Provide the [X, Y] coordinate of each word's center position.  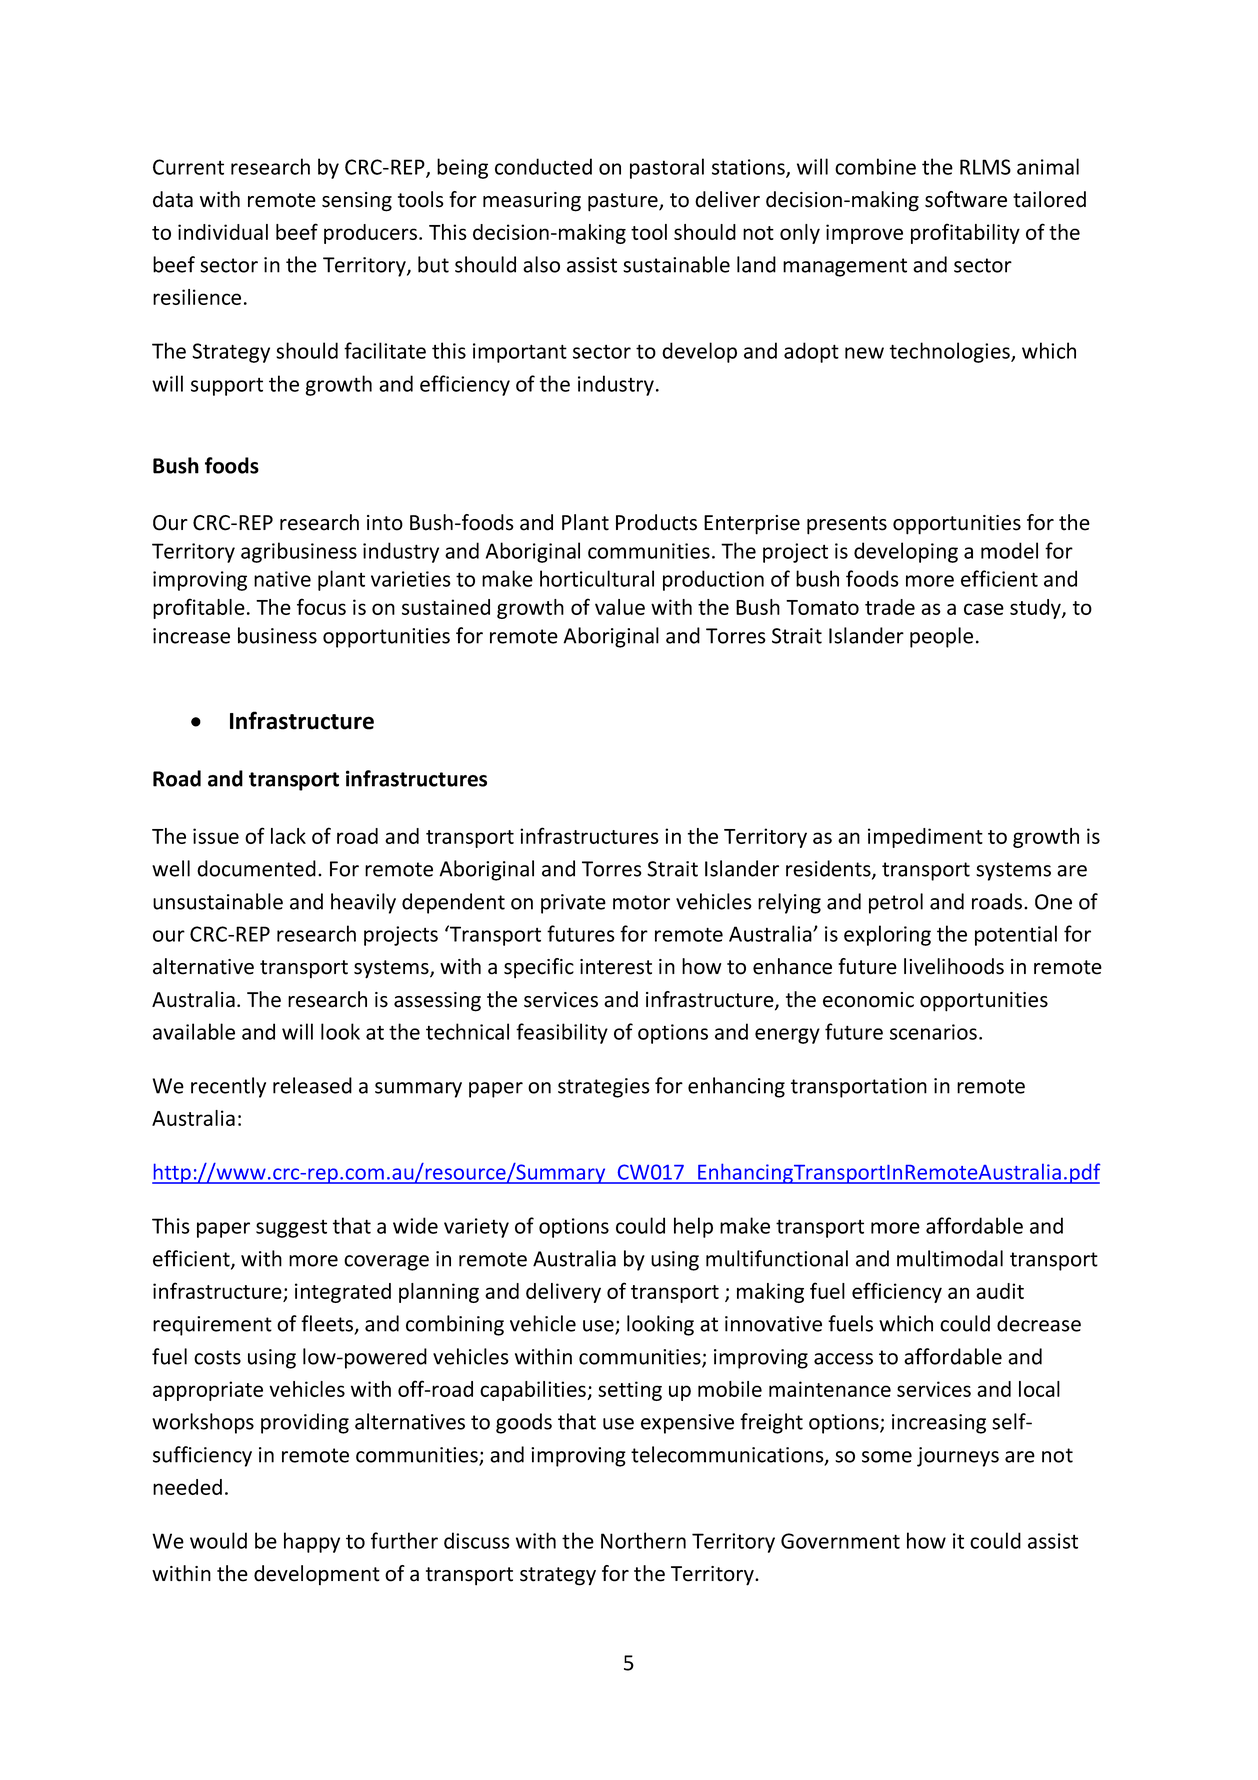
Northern [643, 1540]
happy [312, 1542]
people [941, 637]
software [966, 199]
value [620, 607]
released [312, 1085]
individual [223, 232]
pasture [624, 202]
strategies [604, 1088]
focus [321, 606]
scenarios [933, 1032]
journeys [958, 1457]
